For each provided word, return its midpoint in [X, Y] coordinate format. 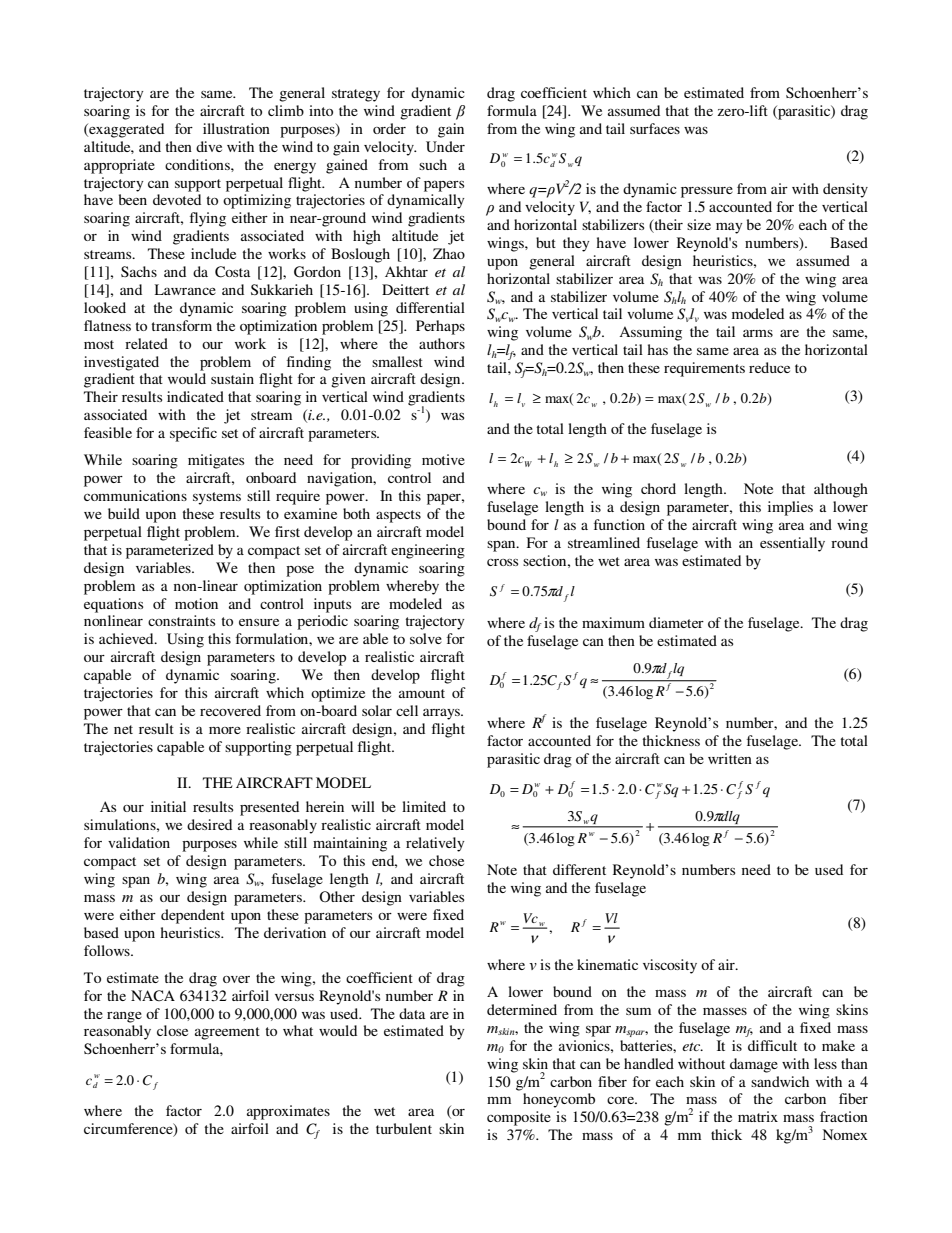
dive [209, 146]
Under [445, 147]
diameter [676, 622]
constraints [181, 620]
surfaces [655, 128]
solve [426, 638]
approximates [288, 1112]
